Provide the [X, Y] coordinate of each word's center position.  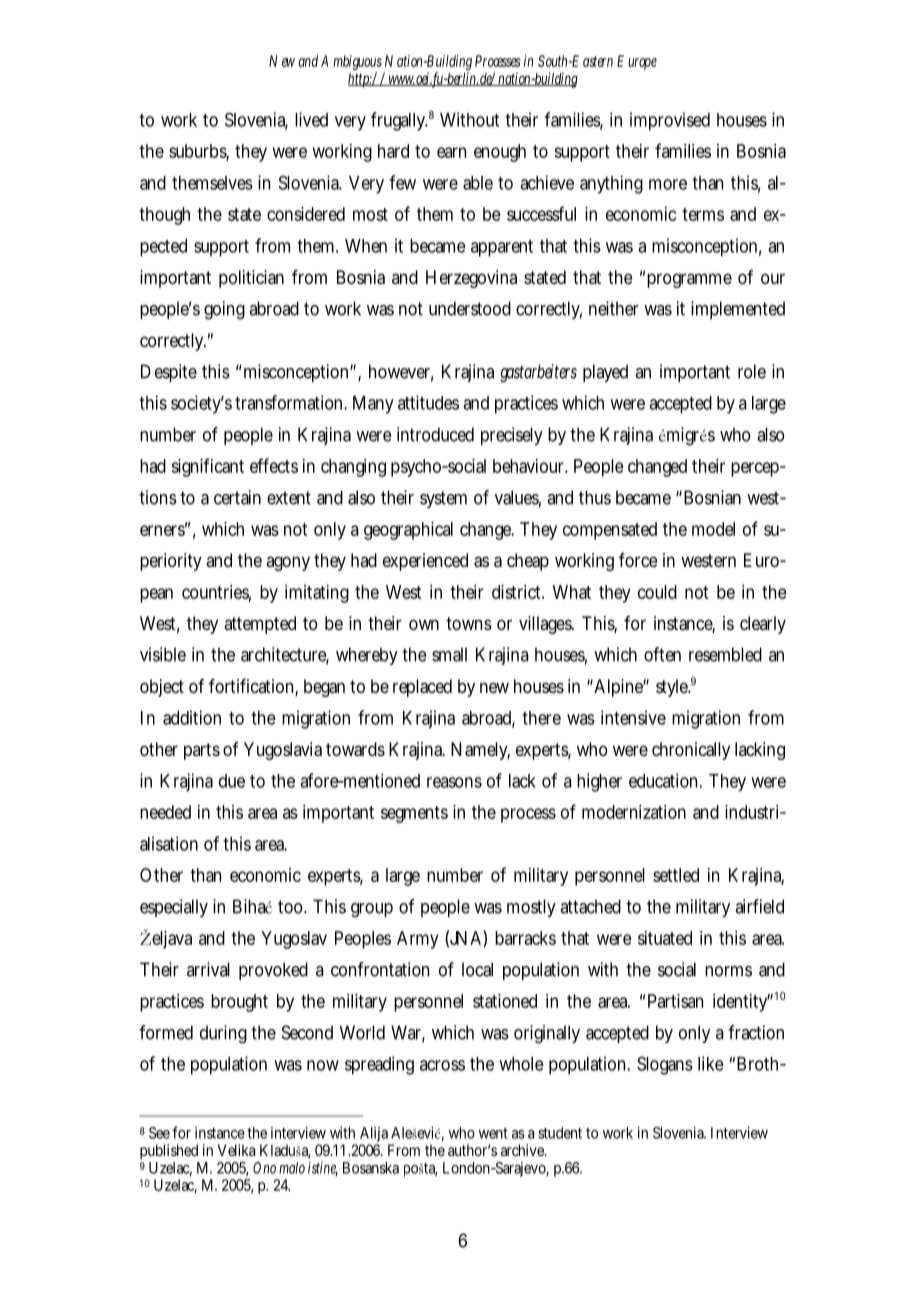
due [232, 781]
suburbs [199, 152]
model [713, 529]
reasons [454, 782]
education [665, 780]
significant [207, 467]
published [169, 1151]
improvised [670, 121]
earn [451, 152]
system [443, 499]
